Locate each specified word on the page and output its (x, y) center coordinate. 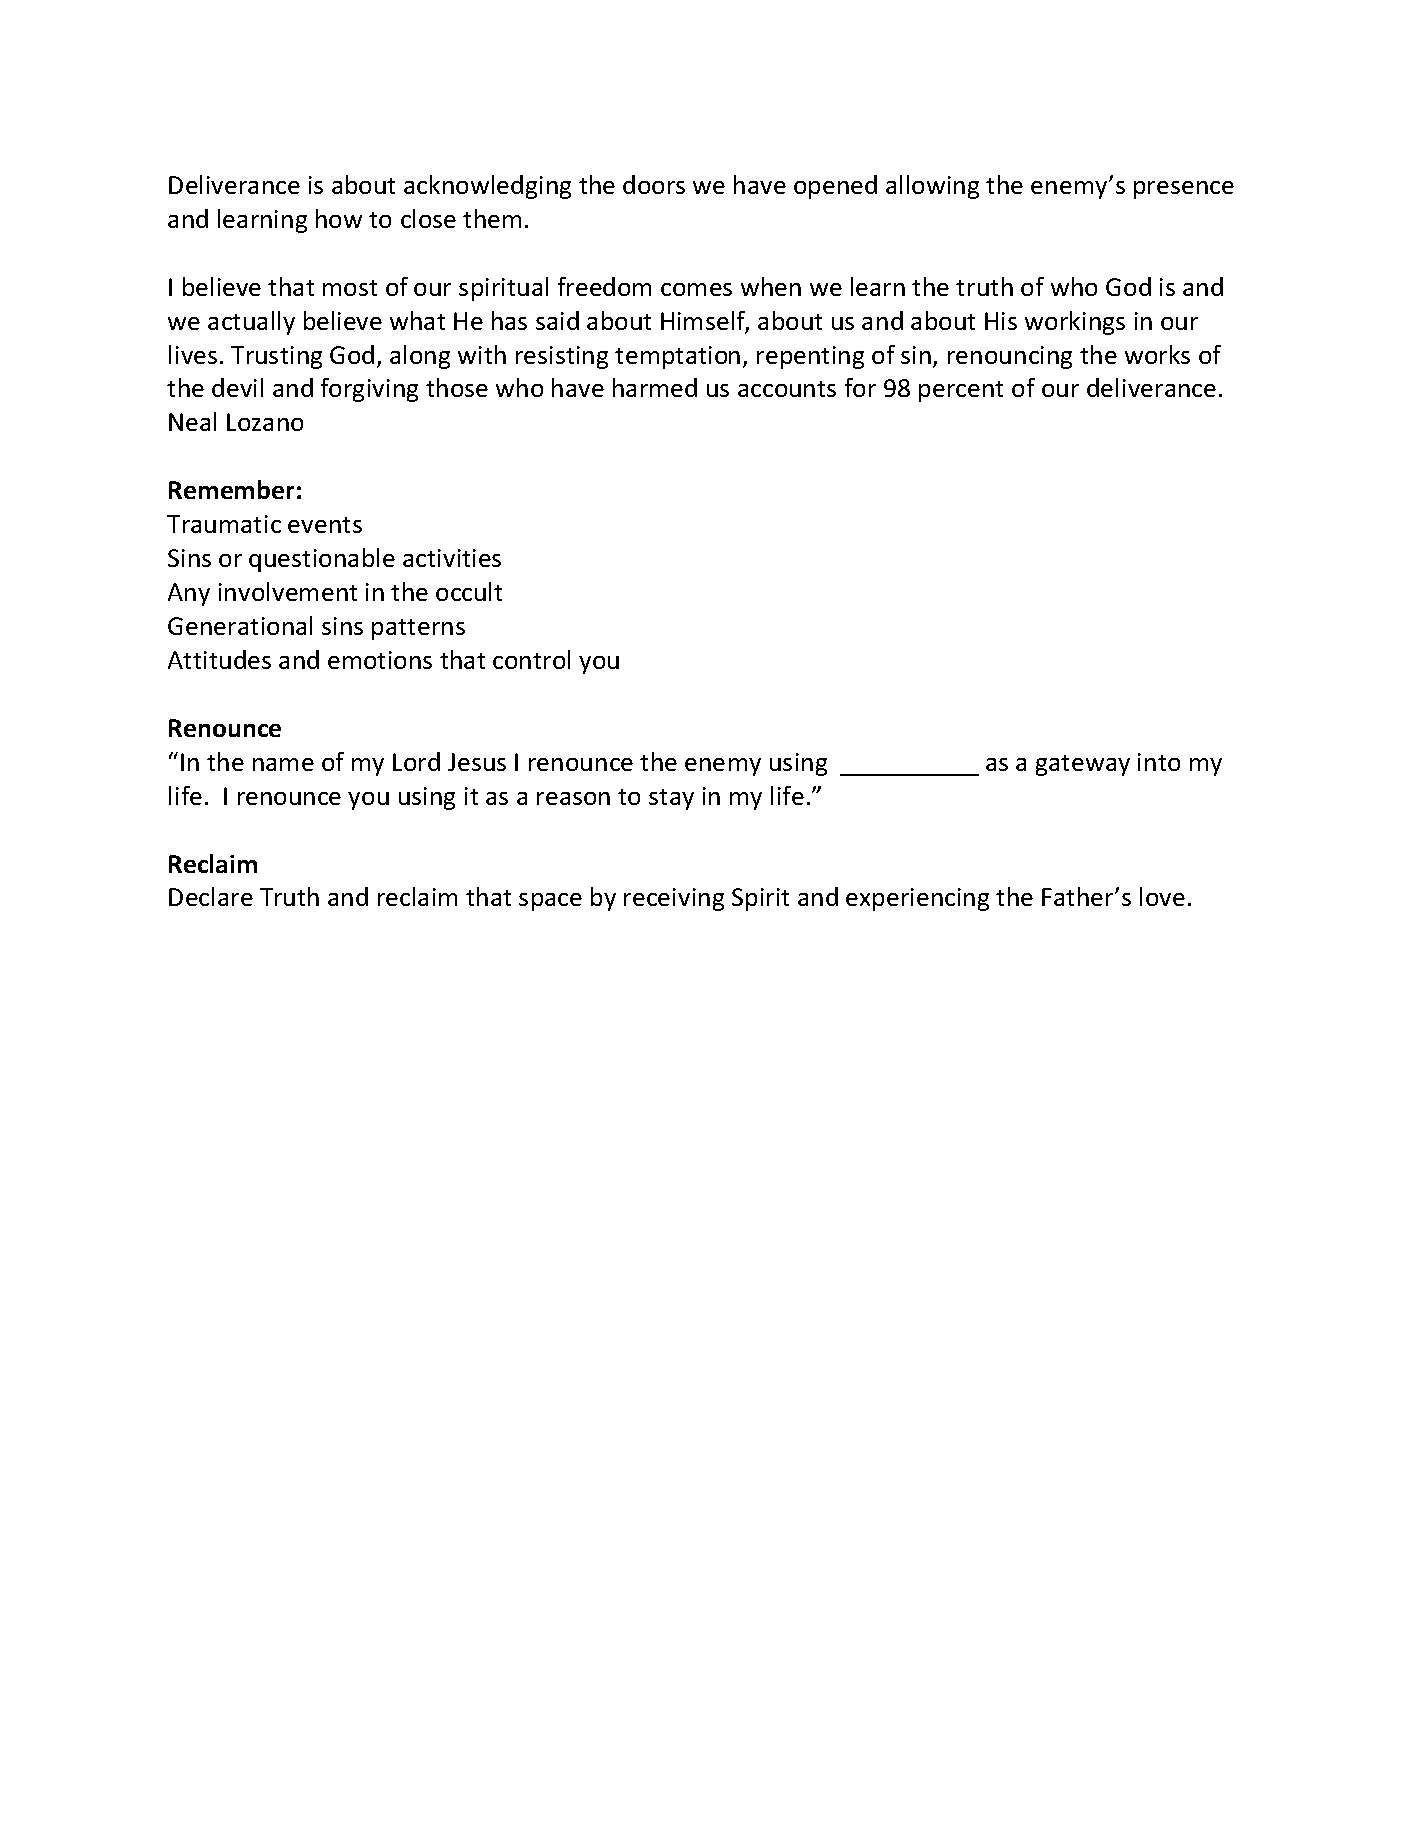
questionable (322, 560)
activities (452, 558)
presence (1184, 190)
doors (654, 184)
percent (961, 391)
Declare (211, 896)
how (339, 218)
